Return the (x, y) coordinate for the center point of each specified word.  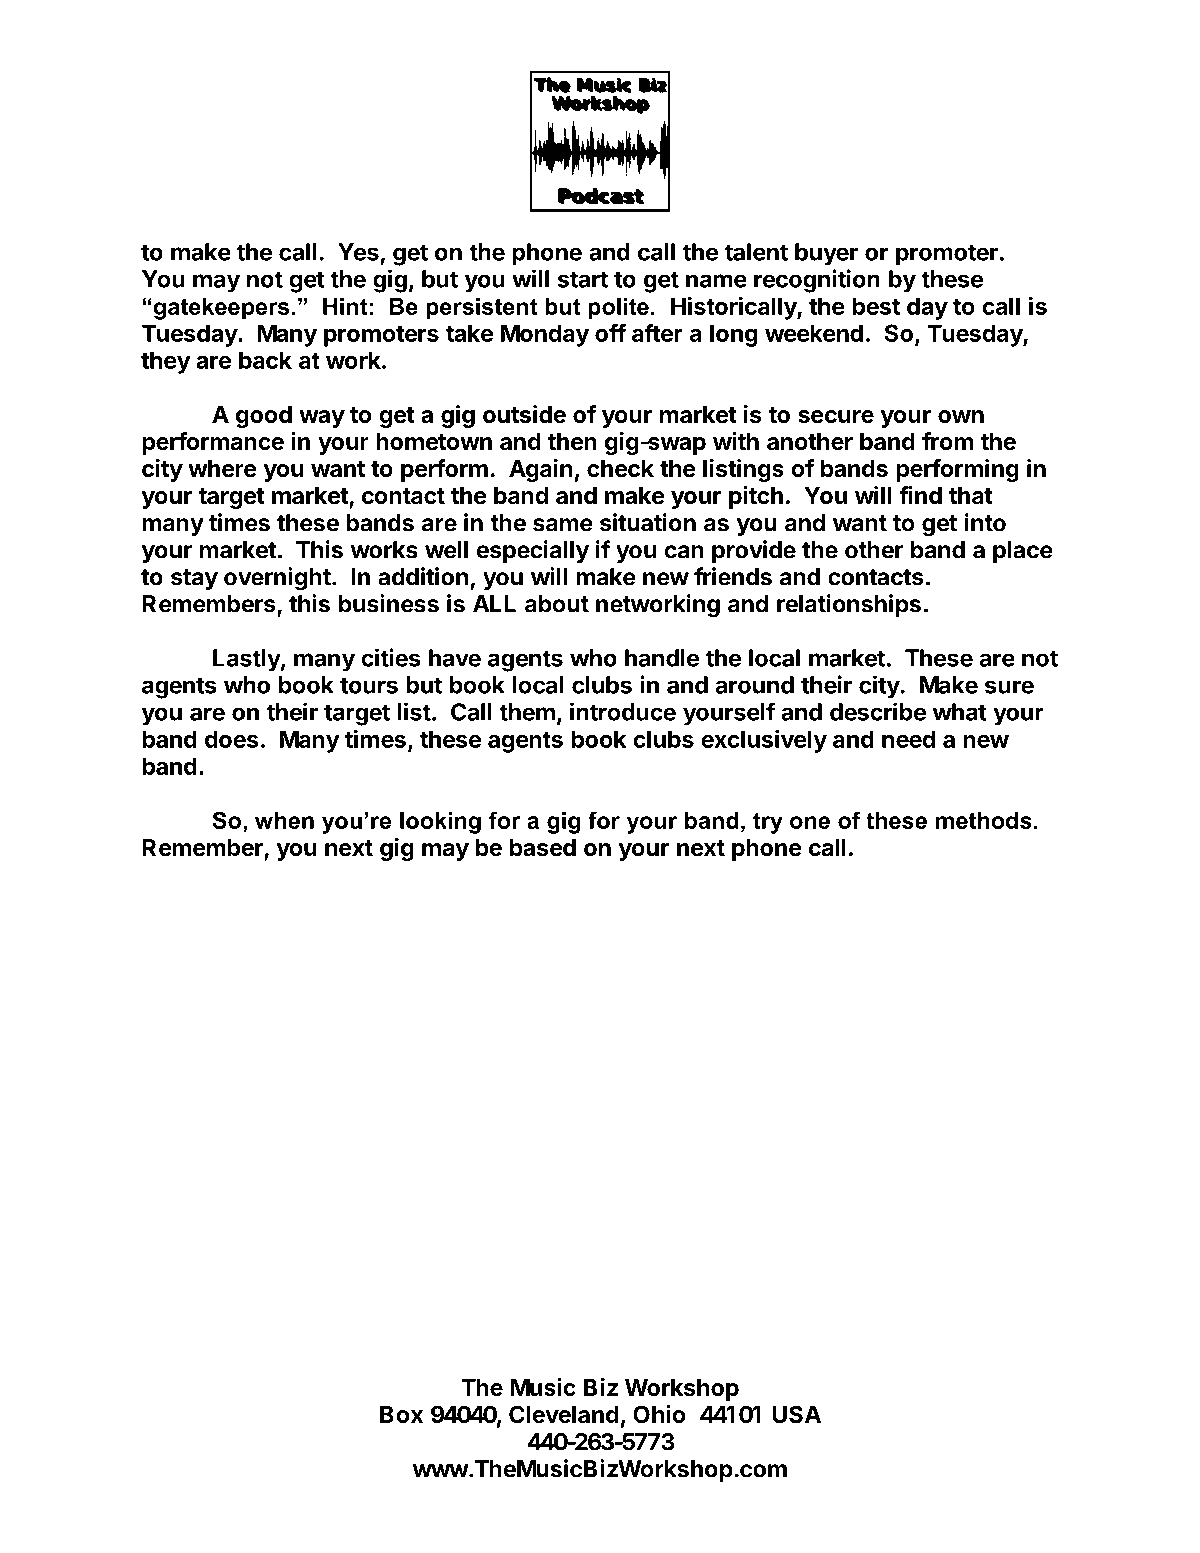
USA (796, 1414)
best (876, 306)
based (543, 848)
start (583, 280)
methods (984, 820)
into (985, 522)
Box (401, 1414)
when (284, 820)
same (563, 525)
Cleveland (564, 1414)
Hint (345, 306)
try (768, 823)
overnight (277, 579)
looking (440, 823)
